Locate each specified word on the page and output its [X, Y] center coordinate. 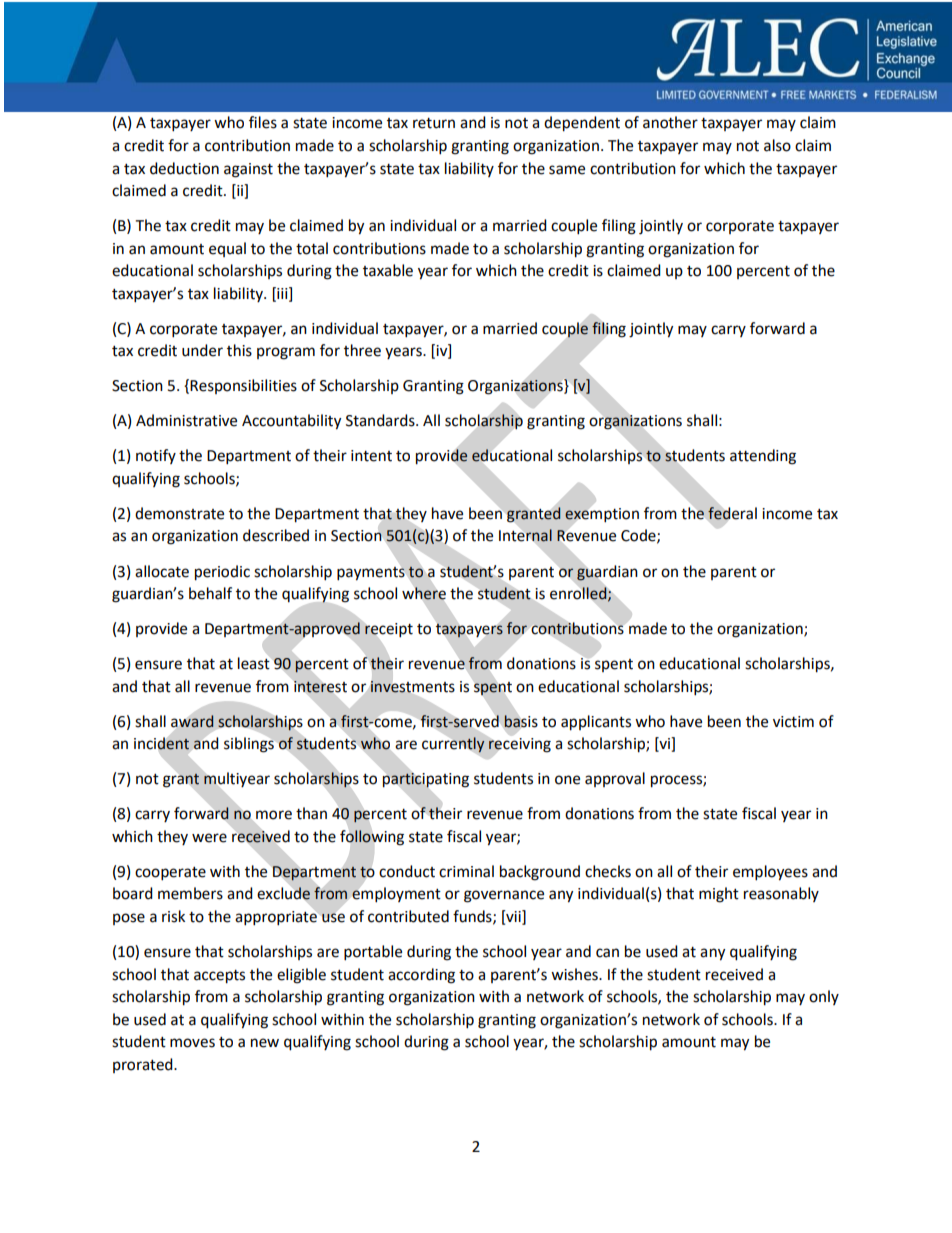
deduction [184, 168]
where [424, 593]
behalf [210, 593]
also [777, 145]
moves [192, 1043]
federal [732, 513]
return [434, 123]
